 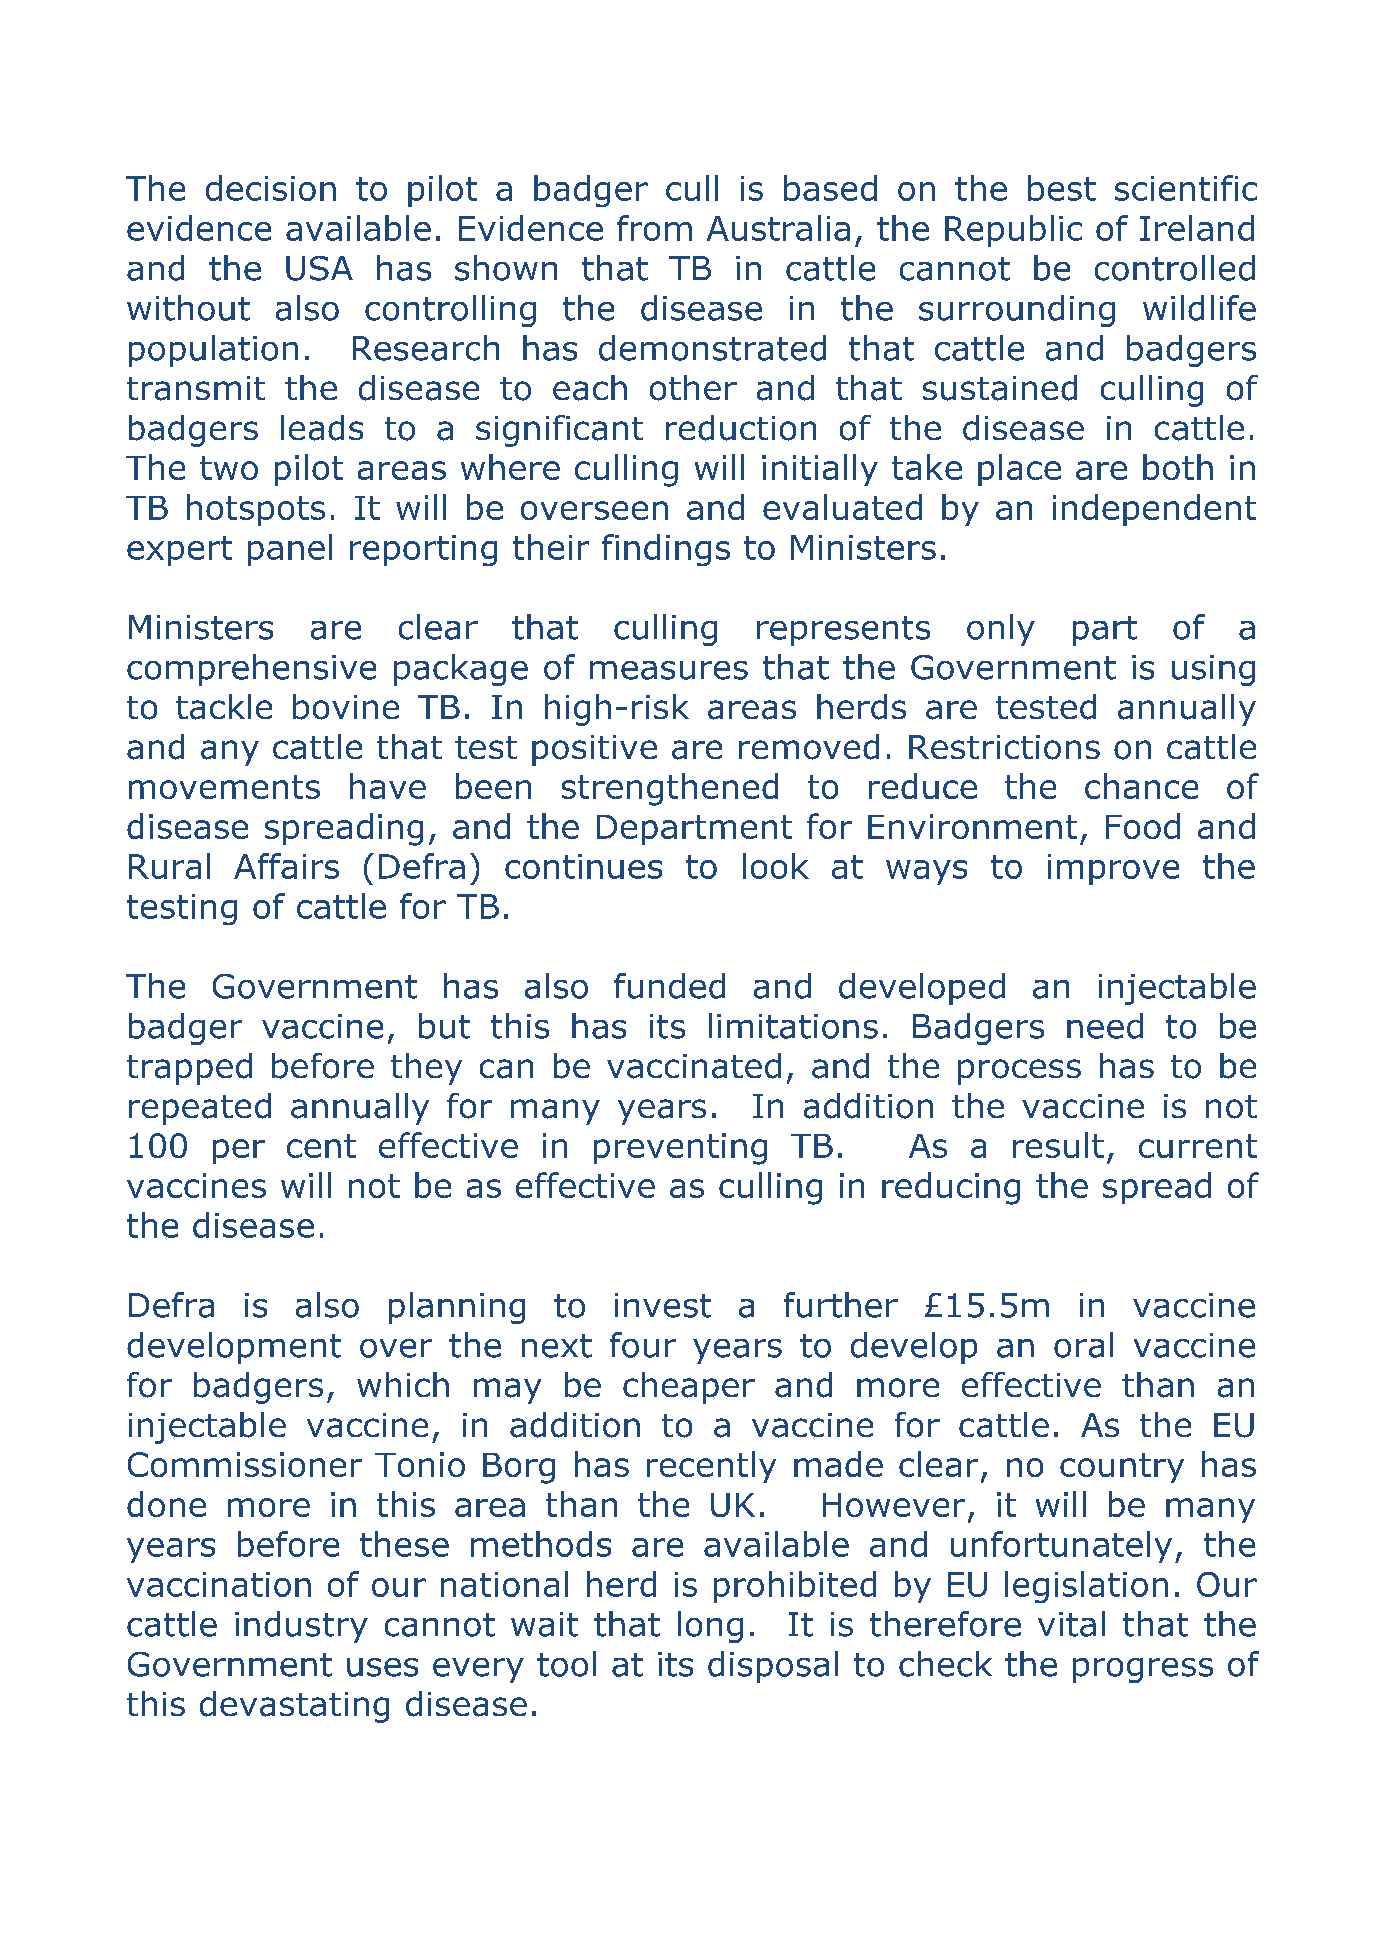 I want to click on measures, so click(x=669, y=670).
